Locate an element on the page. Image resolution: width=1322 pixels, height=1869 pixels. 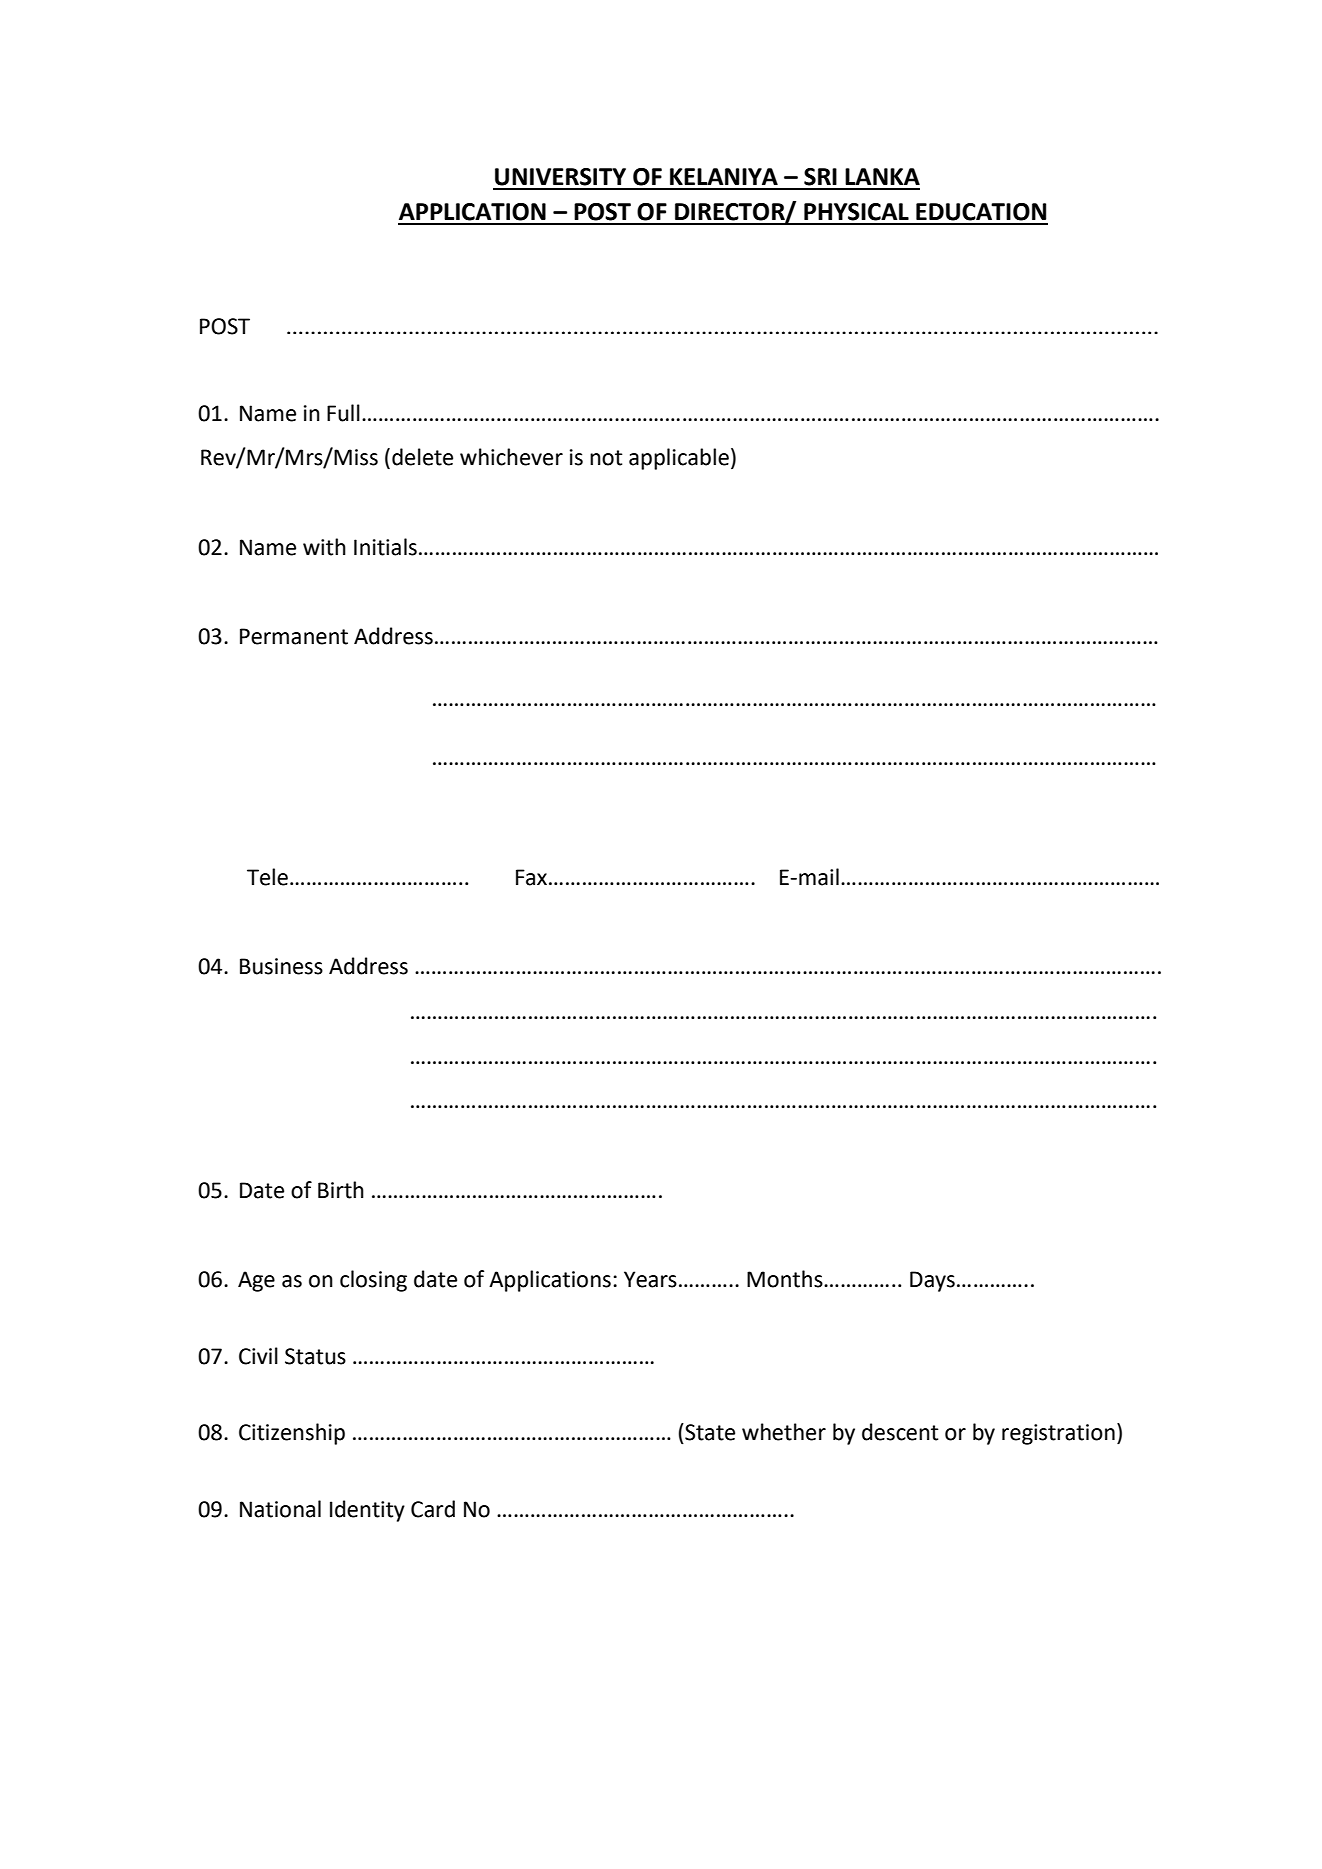
not is located at coordinates (606, 458).
